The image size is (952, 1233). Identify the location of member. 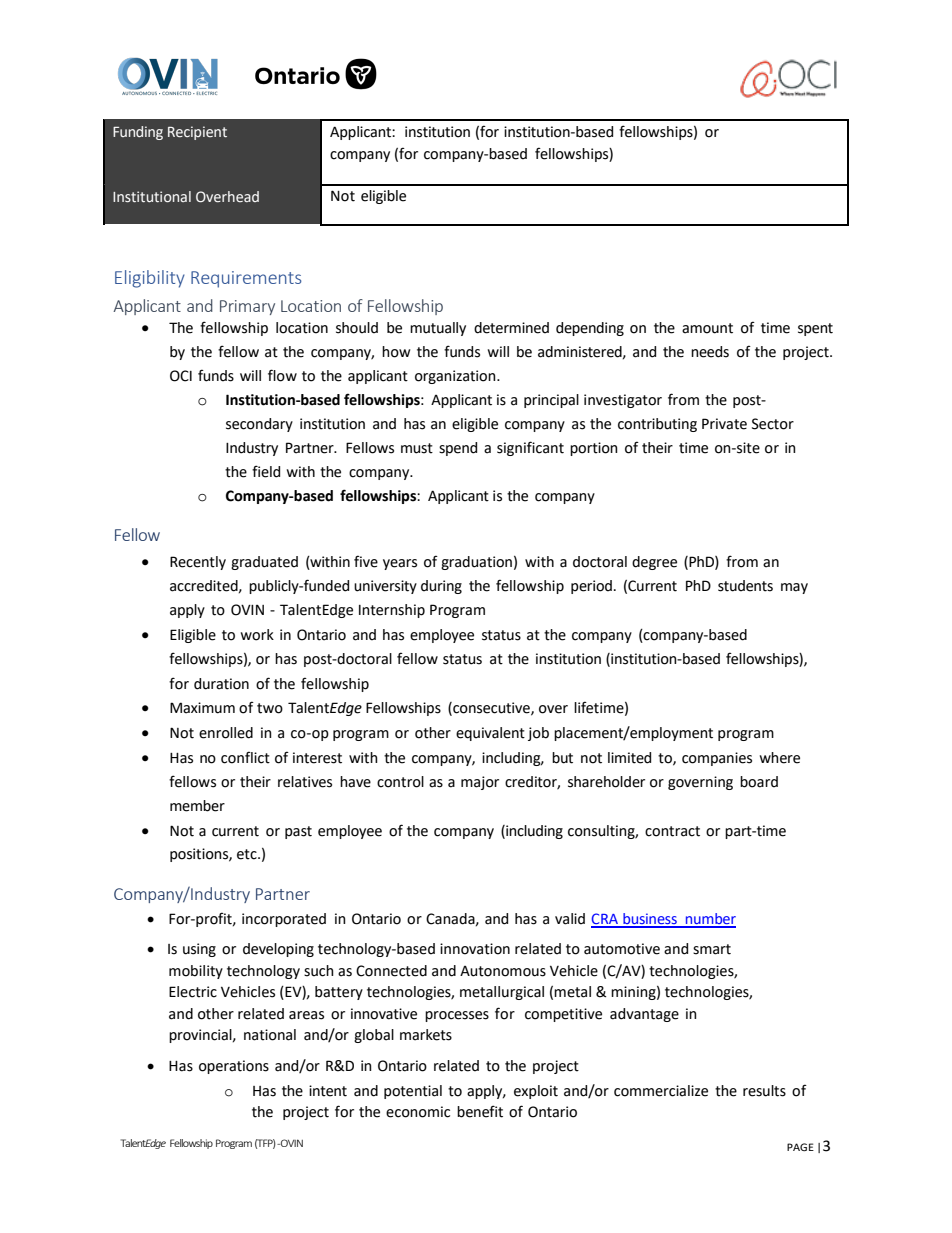
(197, 806).
